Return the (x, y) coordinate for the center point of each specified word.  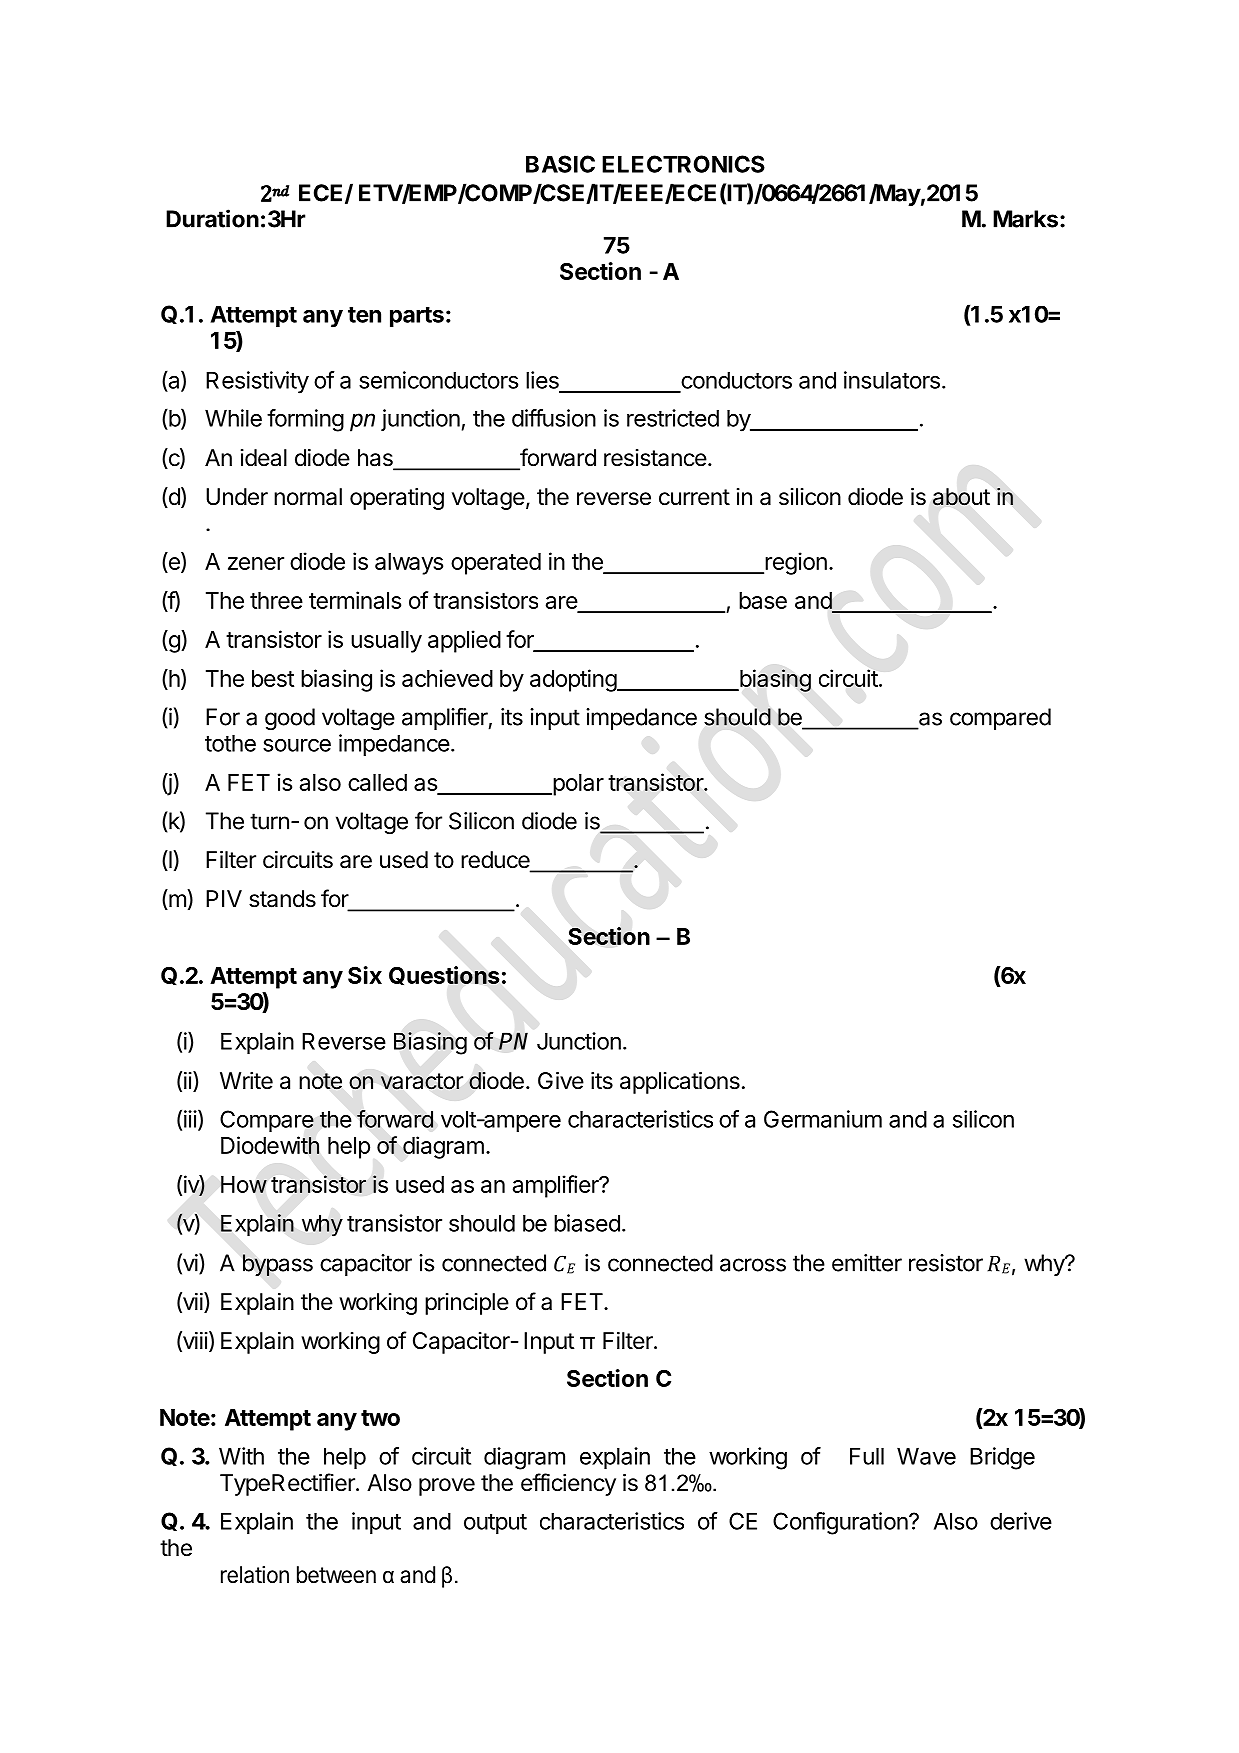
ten (364, 315)
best (273, 678)
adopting (574, 680)
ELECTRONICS (683, 164)
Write (246, 1081)
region (795, 563)
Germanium (823, 1119)
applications (680, 1083)
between (336, 1575)
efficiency (568, 1484)
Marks (1025, 219)
